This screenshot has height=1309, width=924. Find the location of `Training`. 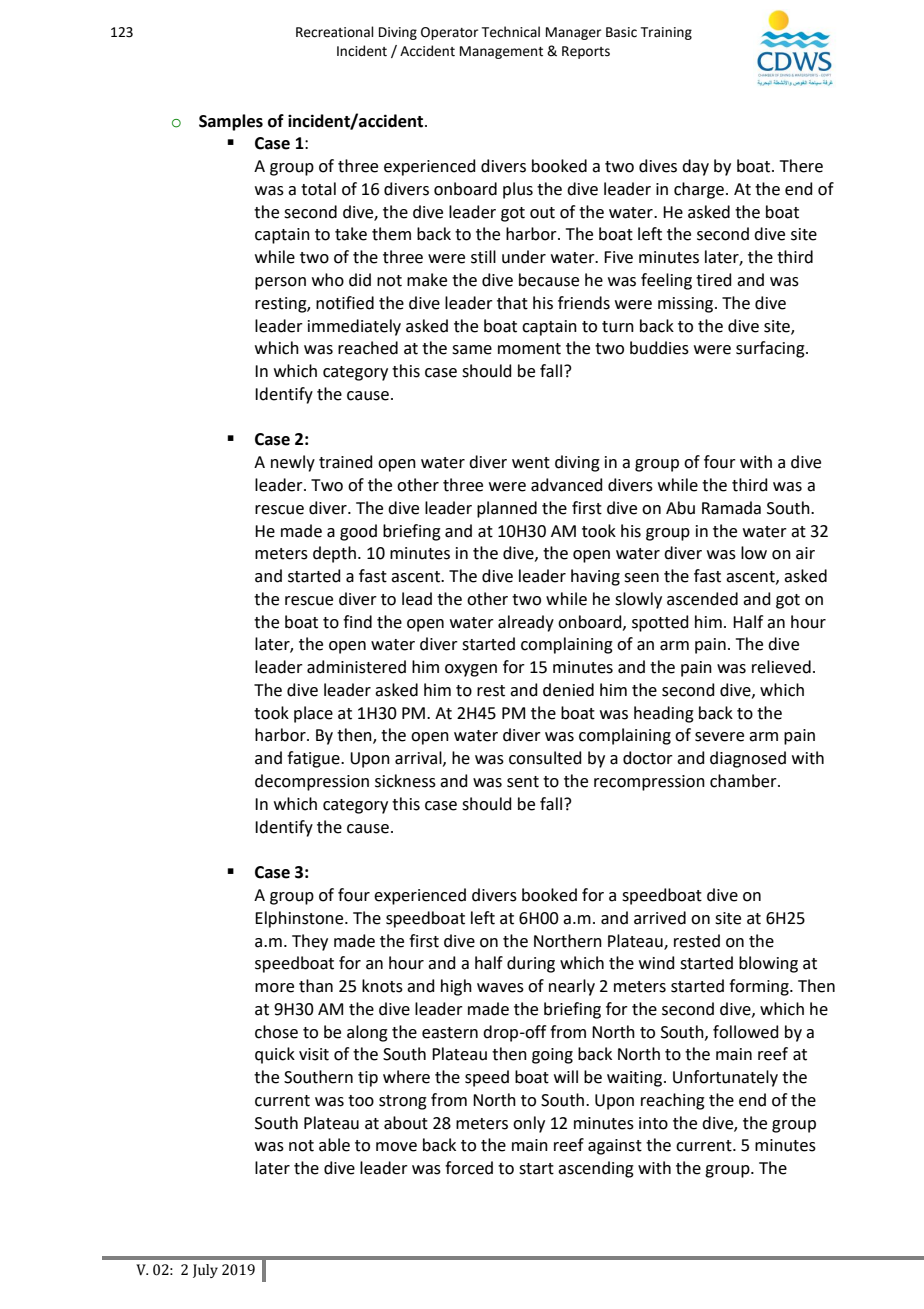

Training is located at coordinates (666, 33).
